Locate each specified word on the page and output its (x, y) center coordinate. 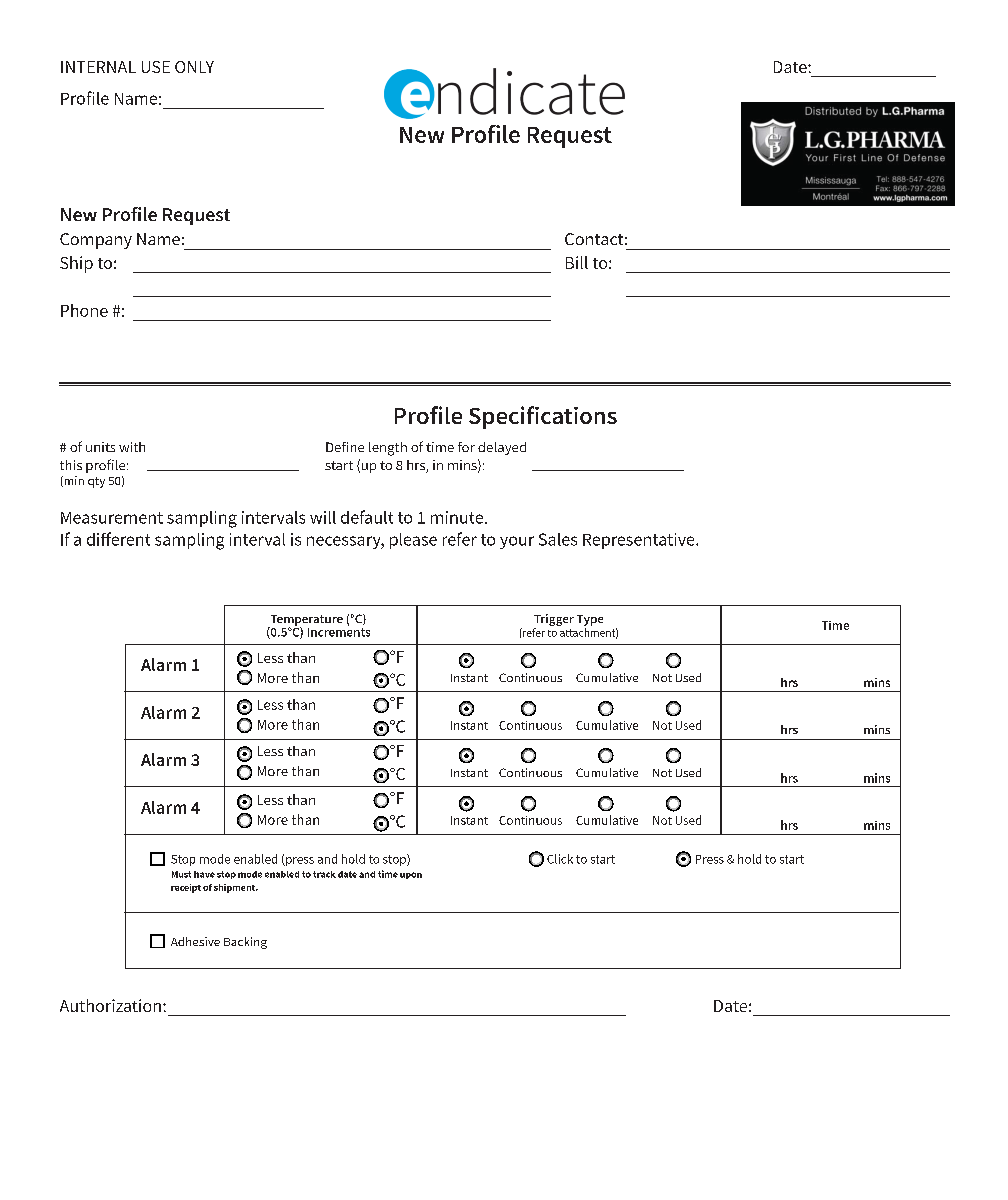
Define (345, 447)
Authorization (110, 1005)
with (132, 447)
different (118, 539)
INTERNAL (98, 67)
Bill (577, 262)
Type (590, 620)
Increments (339, 631)
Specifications (543, 417)
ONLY (194, 67)
